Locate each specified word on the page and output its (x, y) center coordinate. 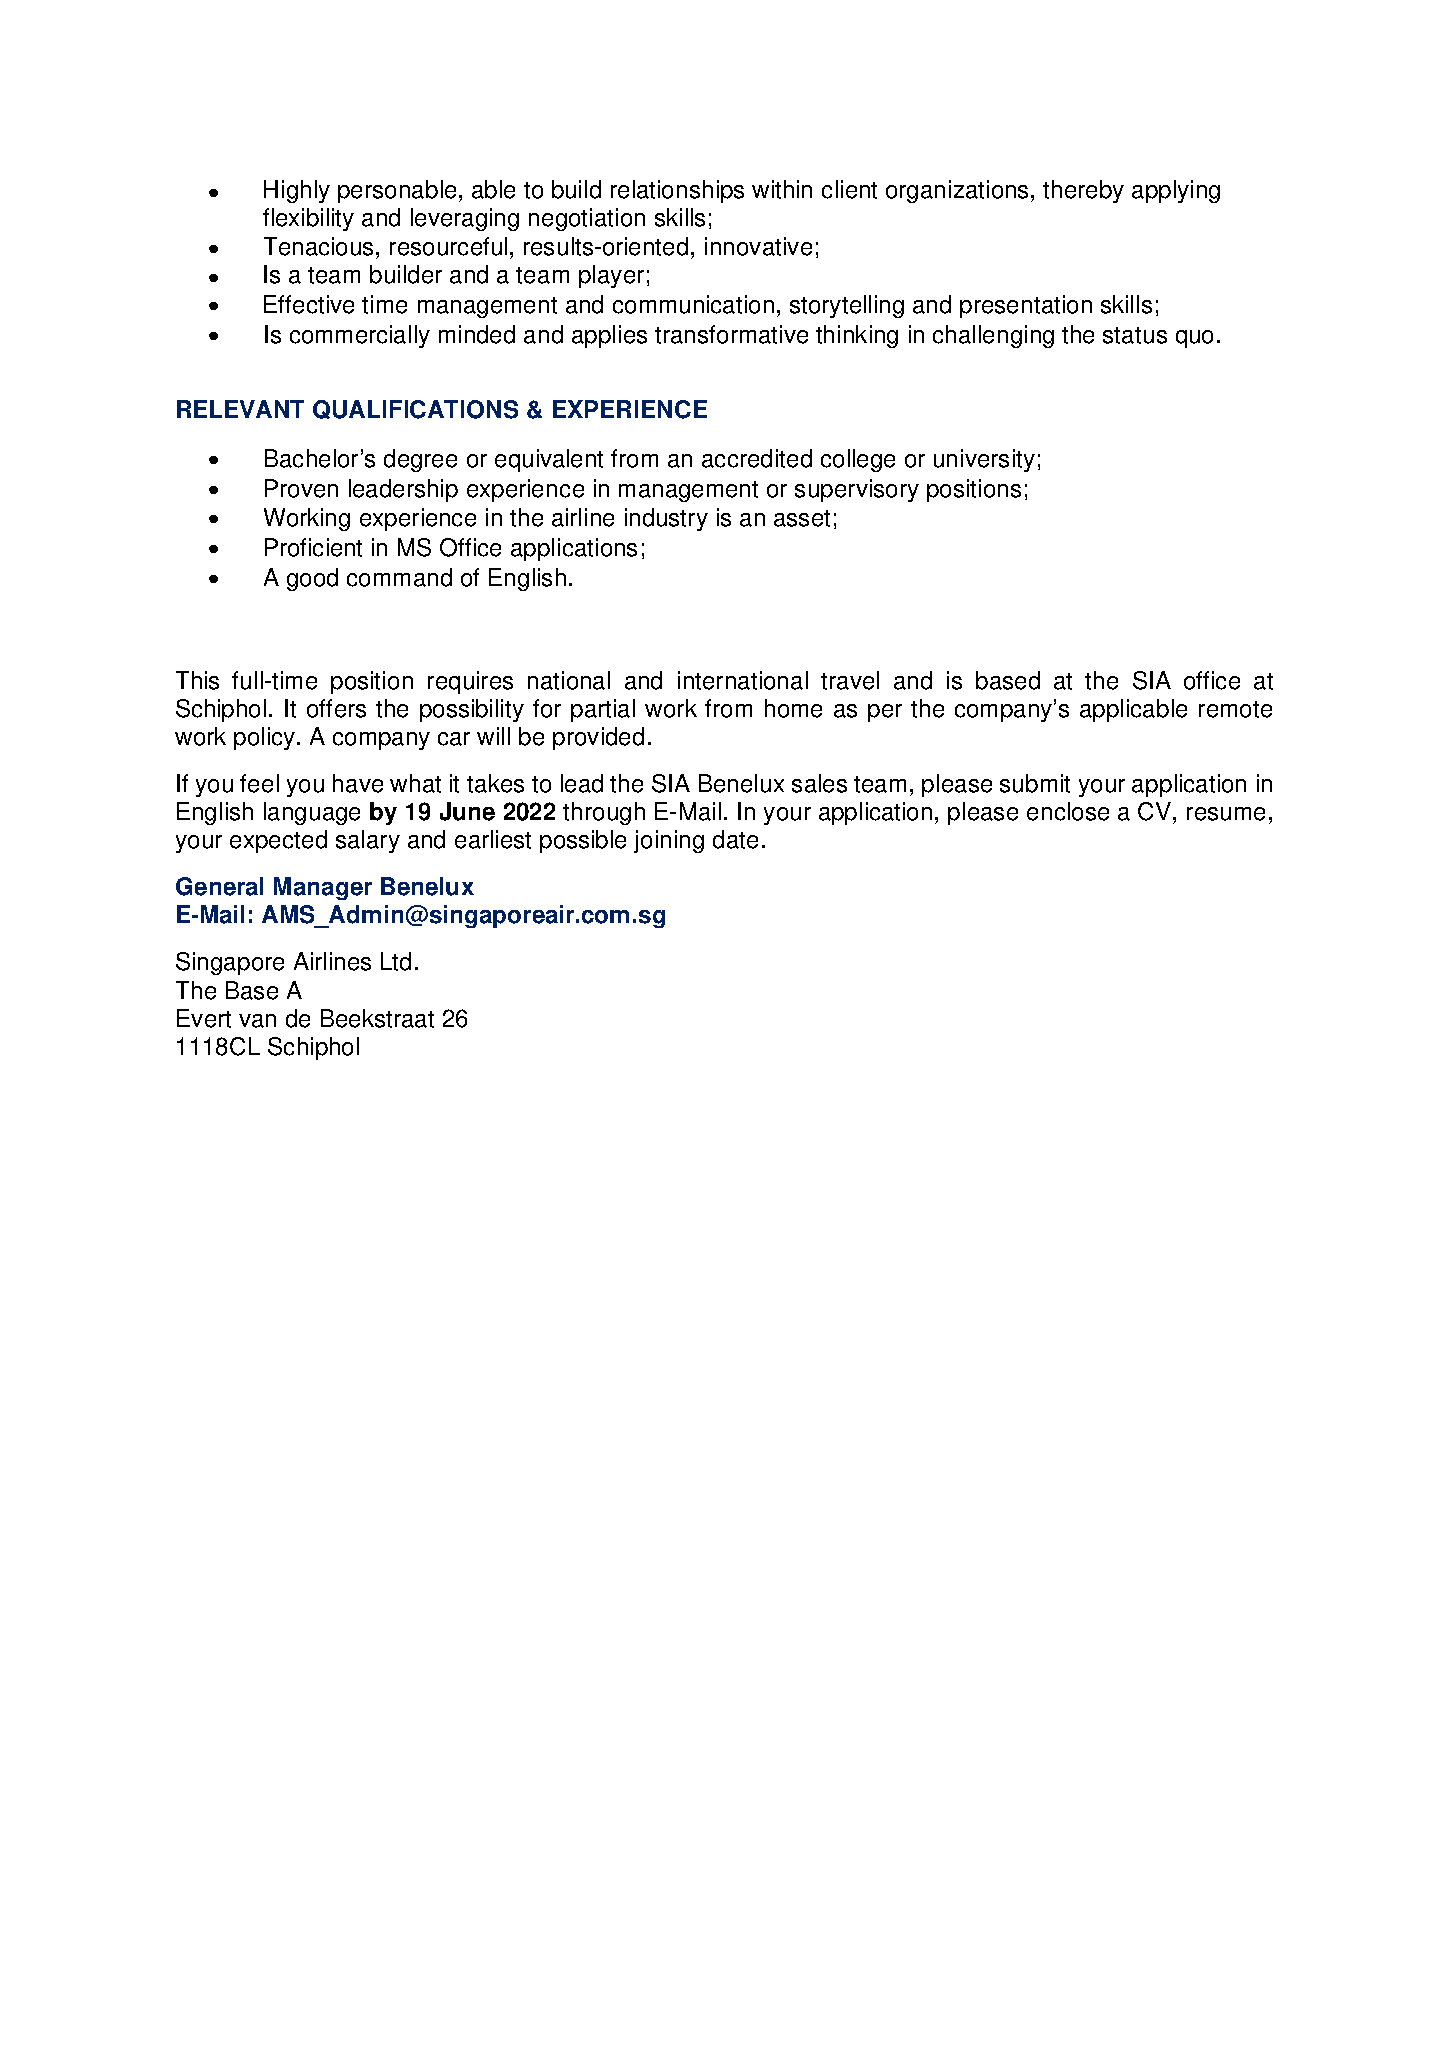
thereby (1083, 191)
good (312, 579)
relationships (677, 191)
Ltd (396, 961)
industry (666, 519)
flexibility (308, 219)
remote (1235, 709)
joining (669, 841)
